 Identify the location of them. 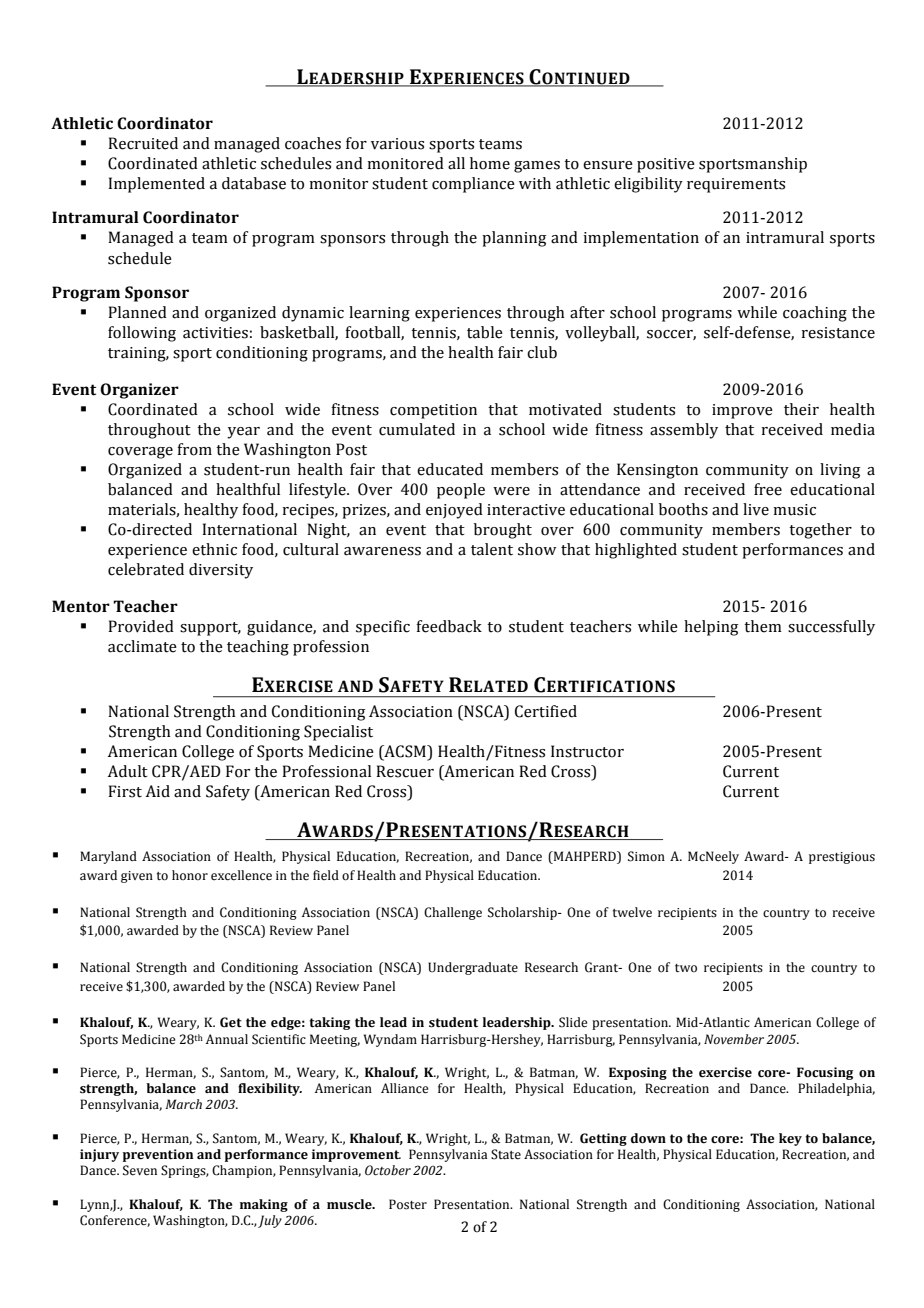
(763, 626).
